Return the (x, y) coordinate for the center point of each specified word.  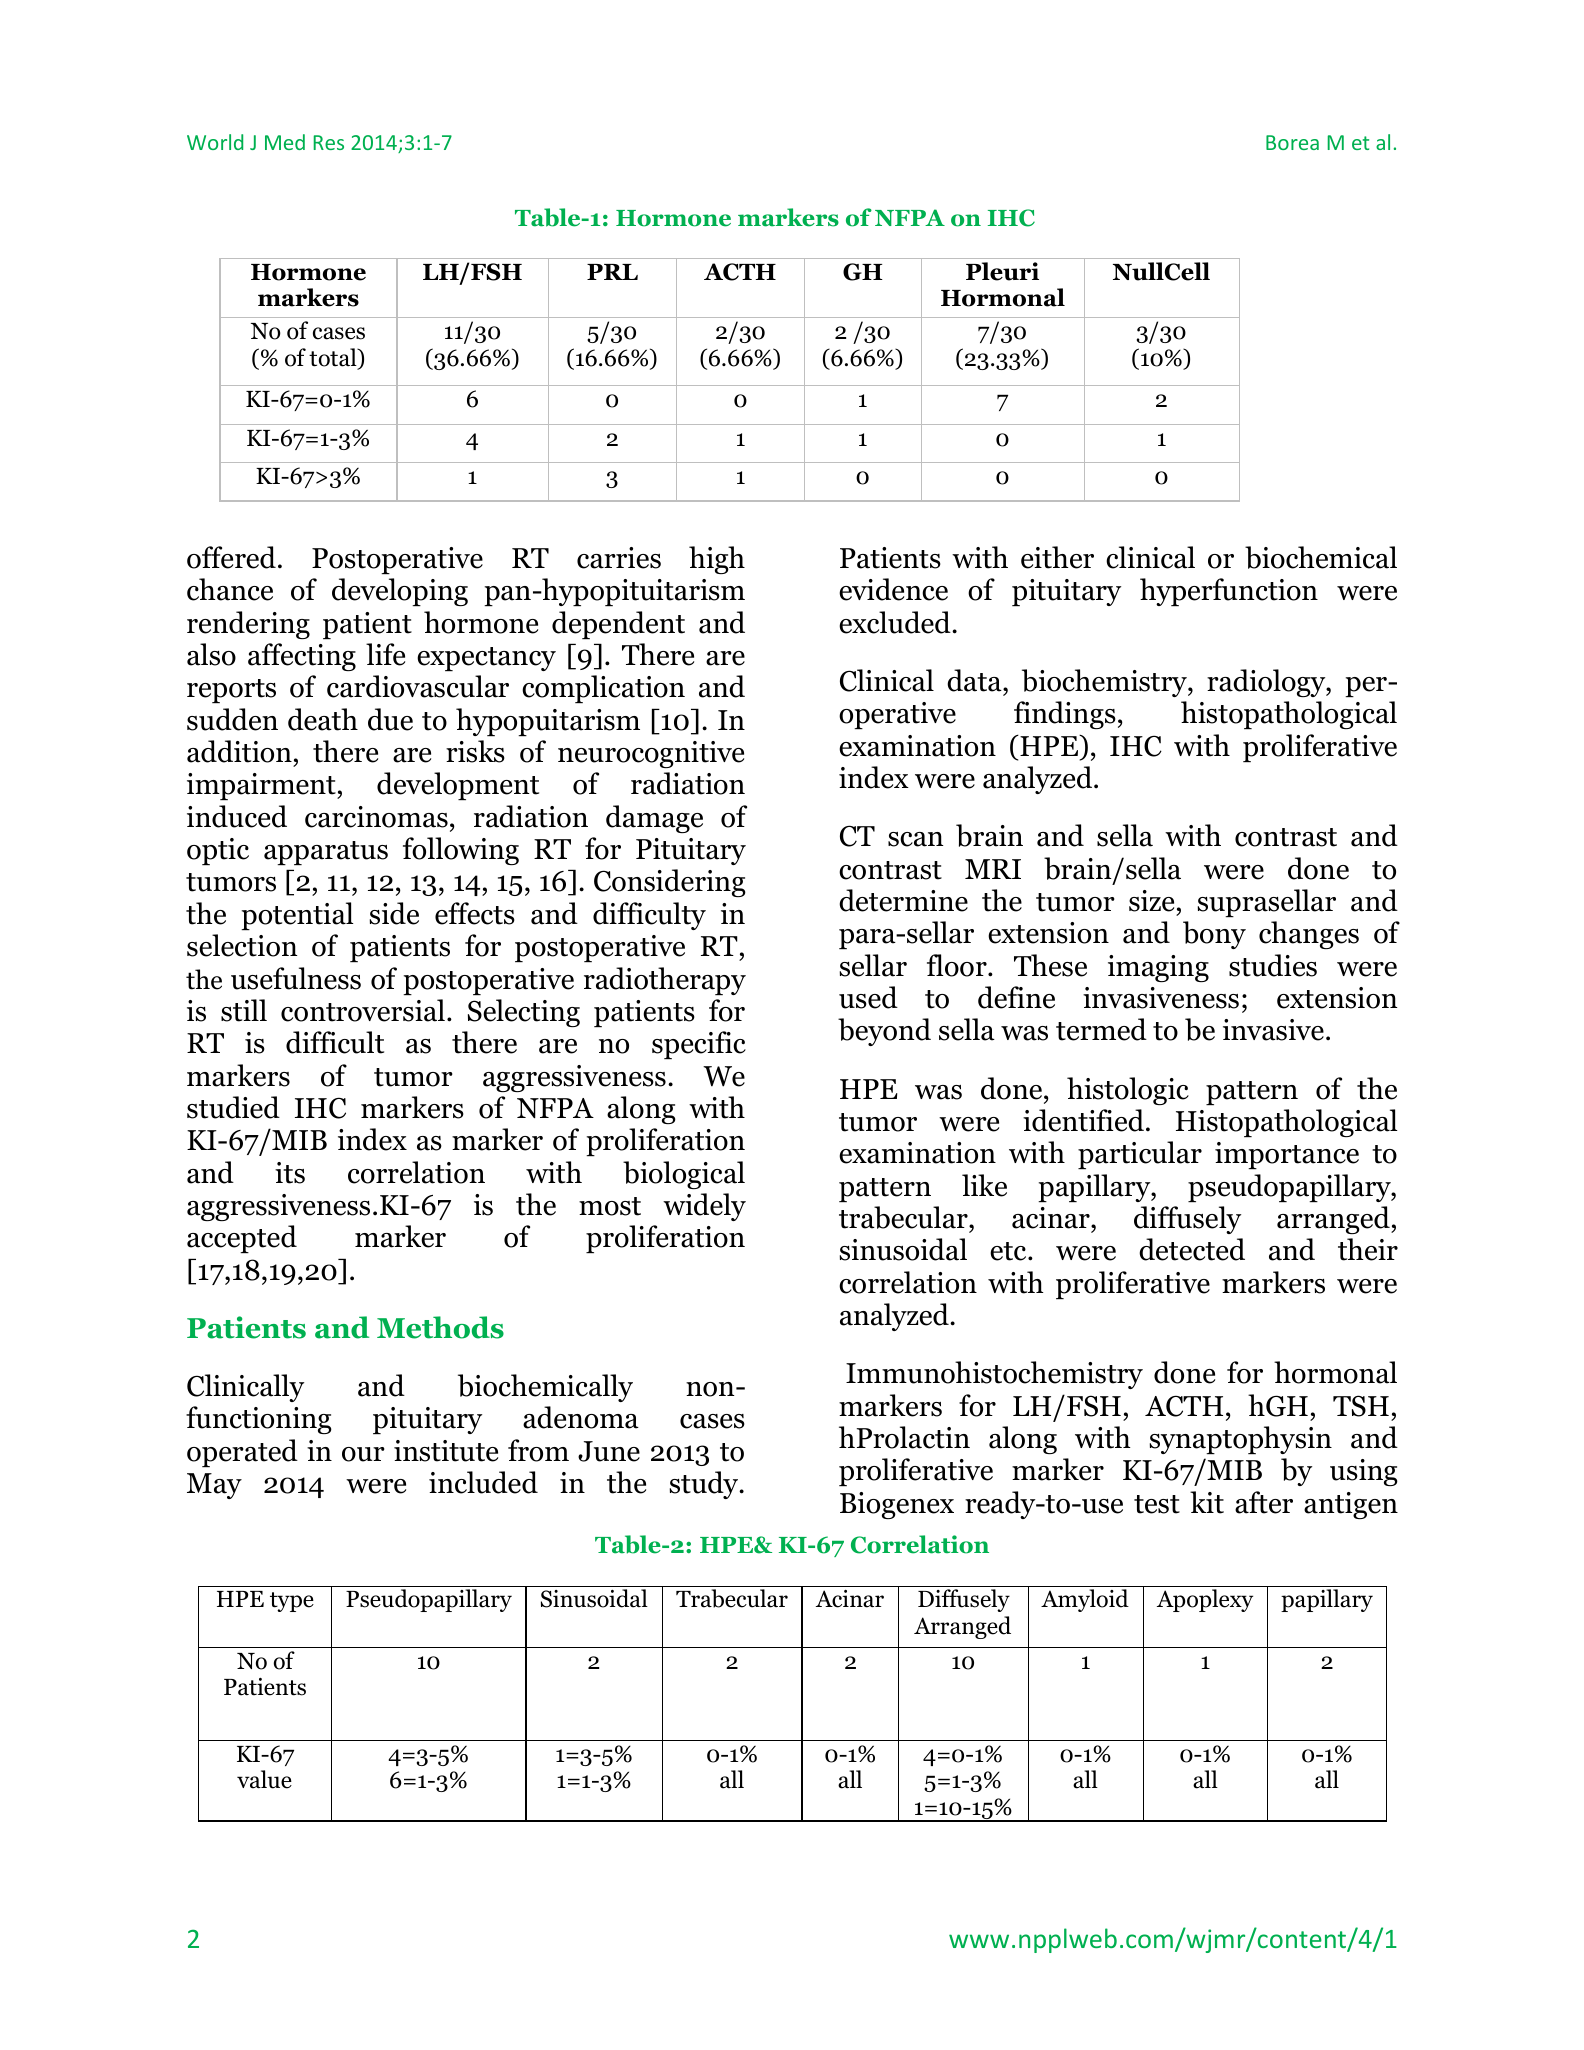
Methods (440, 1327)
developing (400, 592)
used (868, 997)
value (264, 1779)
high (717, 560)
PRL (612, 272)
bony (1214, 935)
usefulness (296, 978)
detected (1192, 1249)
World (215, 142)
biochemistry (1105, 683)
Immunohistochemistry (994, 1375)
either (1057, 557)
